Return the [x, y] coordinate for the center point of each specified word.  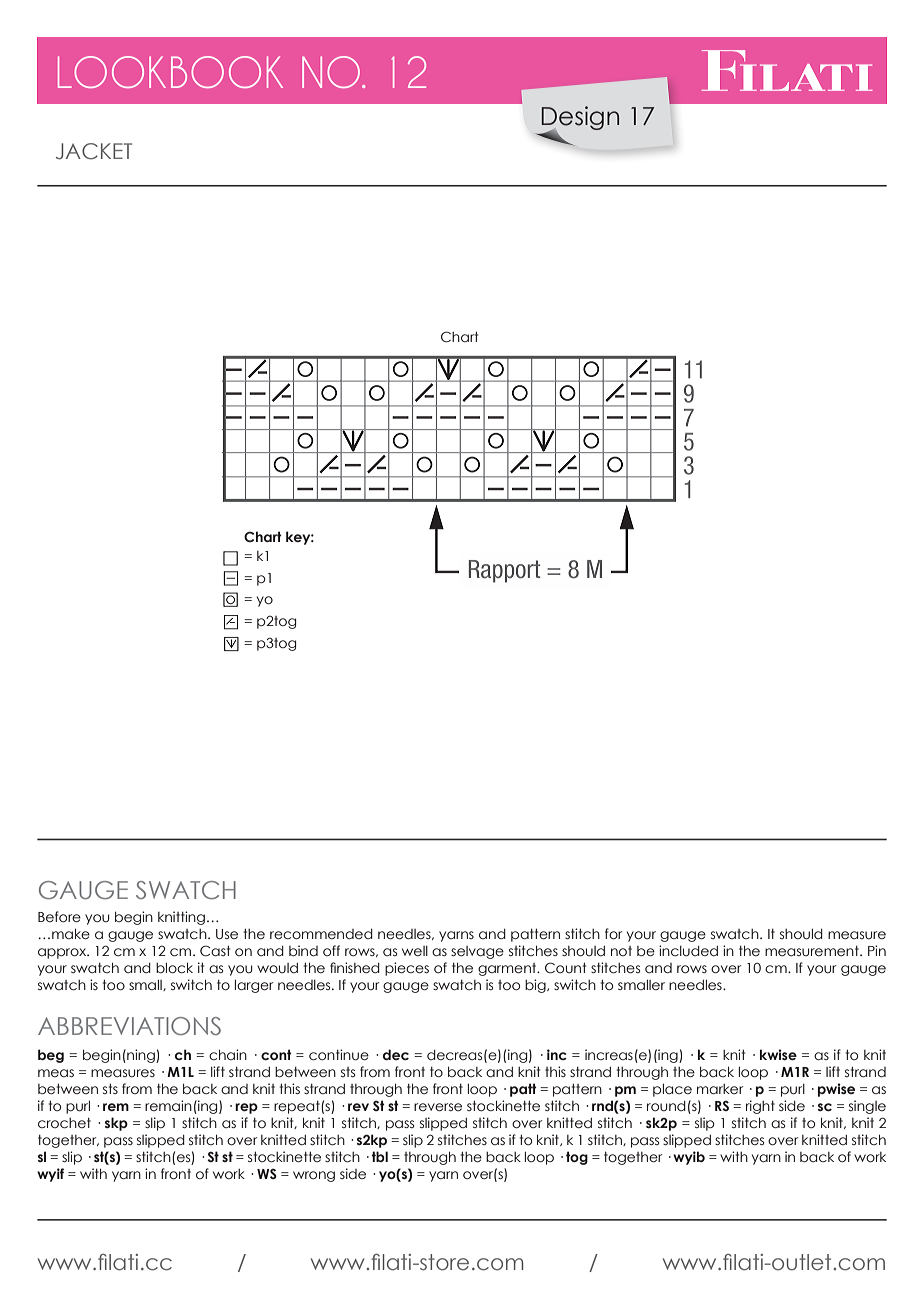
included [688, 951]
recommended [321, 934]
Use [227, 934]
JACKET [94, 151]
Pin [877, 950]
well [415, 951]
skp [116, 1124]
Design [580, 119]
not [621, 951]
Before [59, 917]
